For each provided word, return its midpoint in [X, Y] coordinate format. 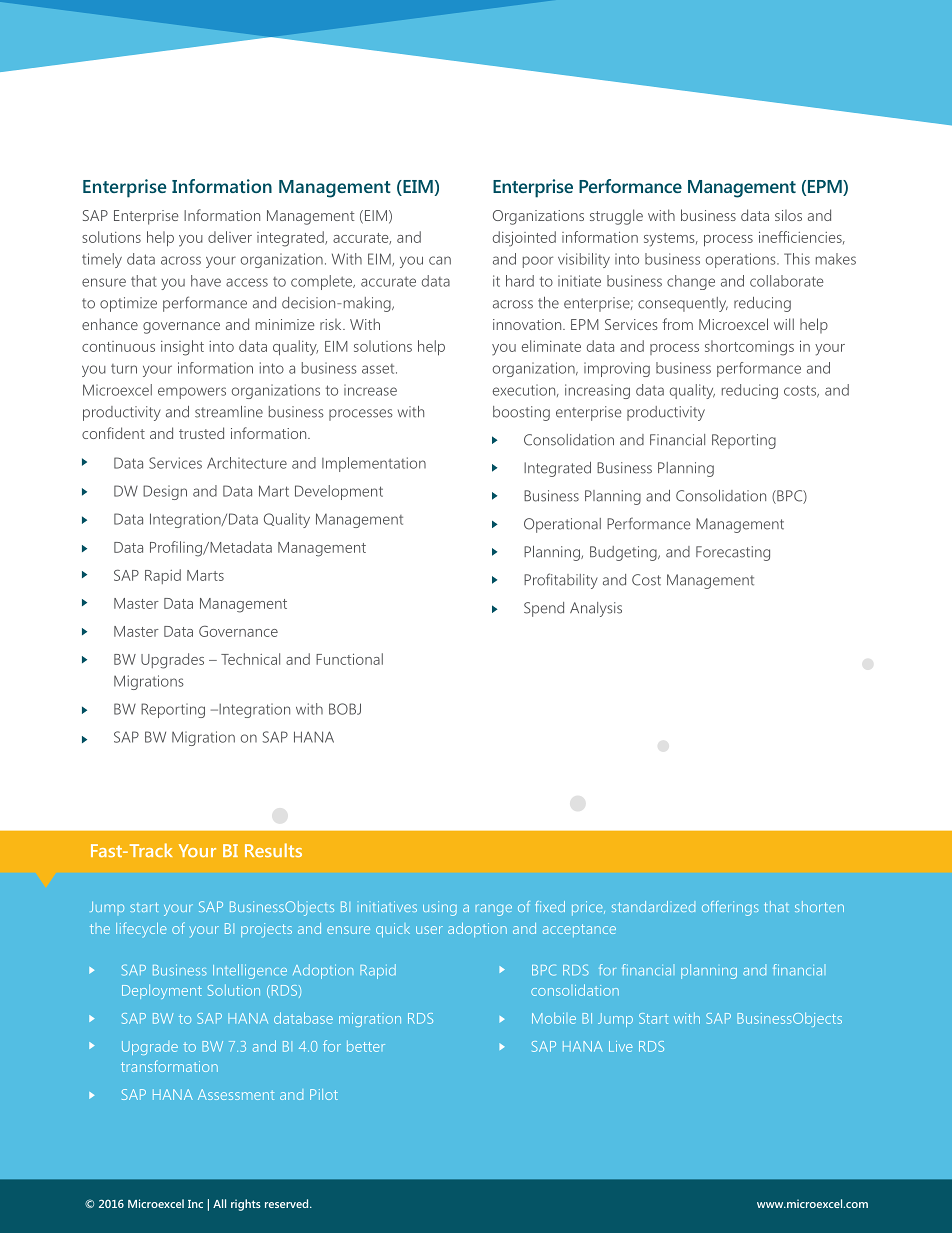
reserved [288, 1203]
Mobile [554, 1018]
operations [742, 260]
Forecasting [733, 553]
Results [273, 850]
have [206, 281]
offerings [730, 908]
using [440, 908]
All [219, 1203]
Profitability [561, 581]
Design [165, 492]
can [440, 260]
